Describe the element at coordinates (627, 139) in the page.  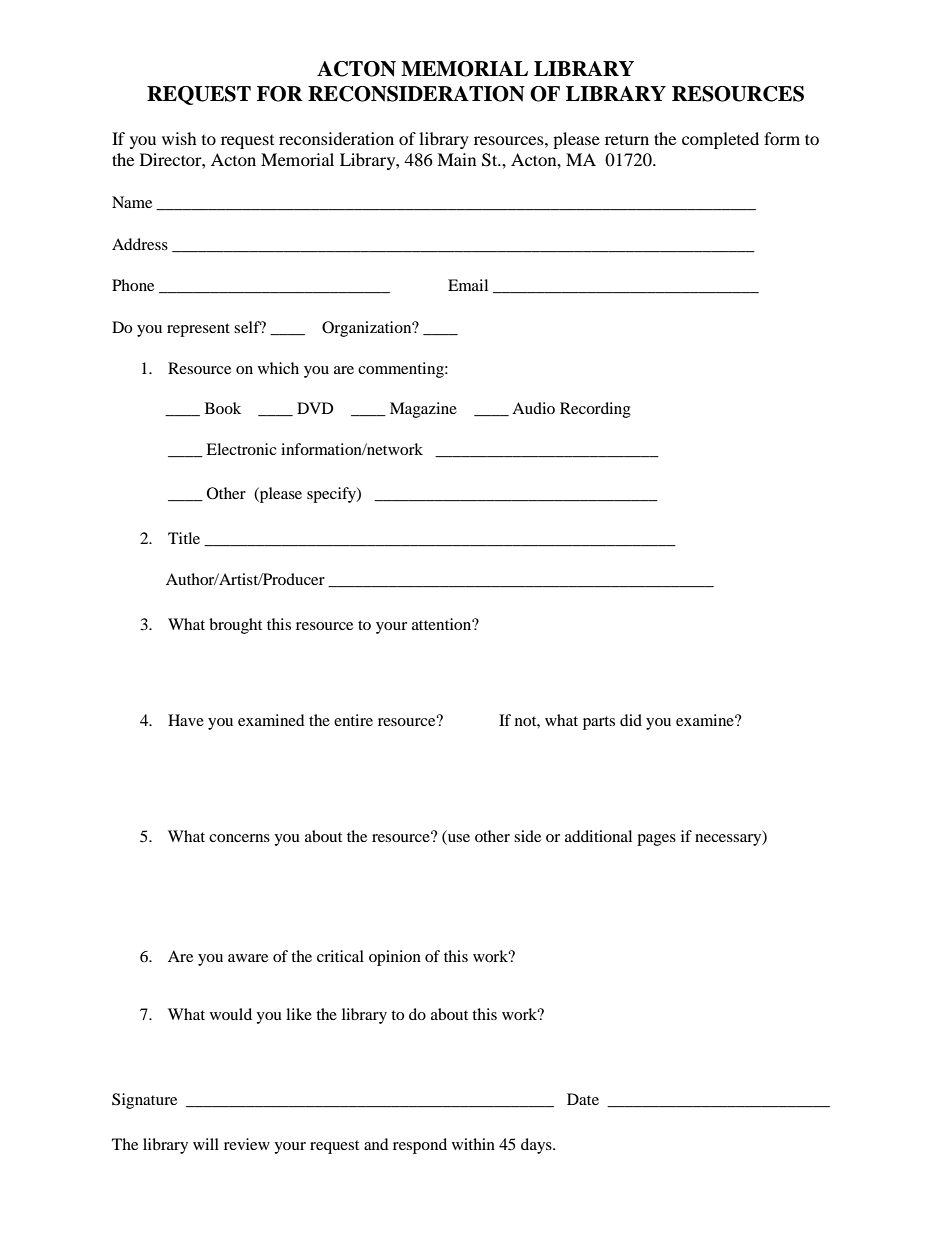
I see `return` at that location.
